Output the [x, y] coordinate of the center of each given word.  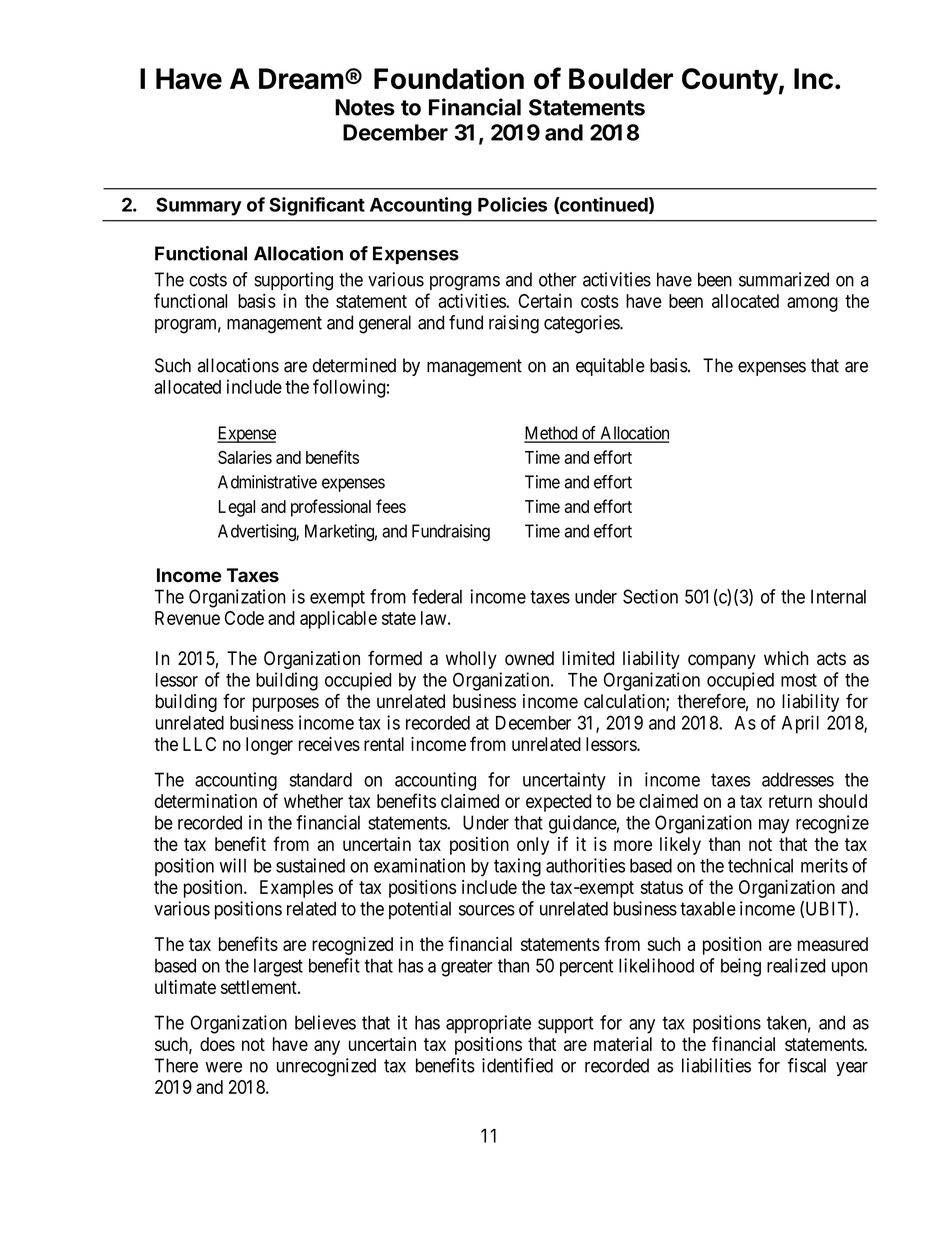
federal [437, 596]
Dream [301, 79]
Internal [838, 596]
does [217, 1044]
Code [244, 618]
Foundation [449, 78]
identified [517, 1065]
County [730, 81]
